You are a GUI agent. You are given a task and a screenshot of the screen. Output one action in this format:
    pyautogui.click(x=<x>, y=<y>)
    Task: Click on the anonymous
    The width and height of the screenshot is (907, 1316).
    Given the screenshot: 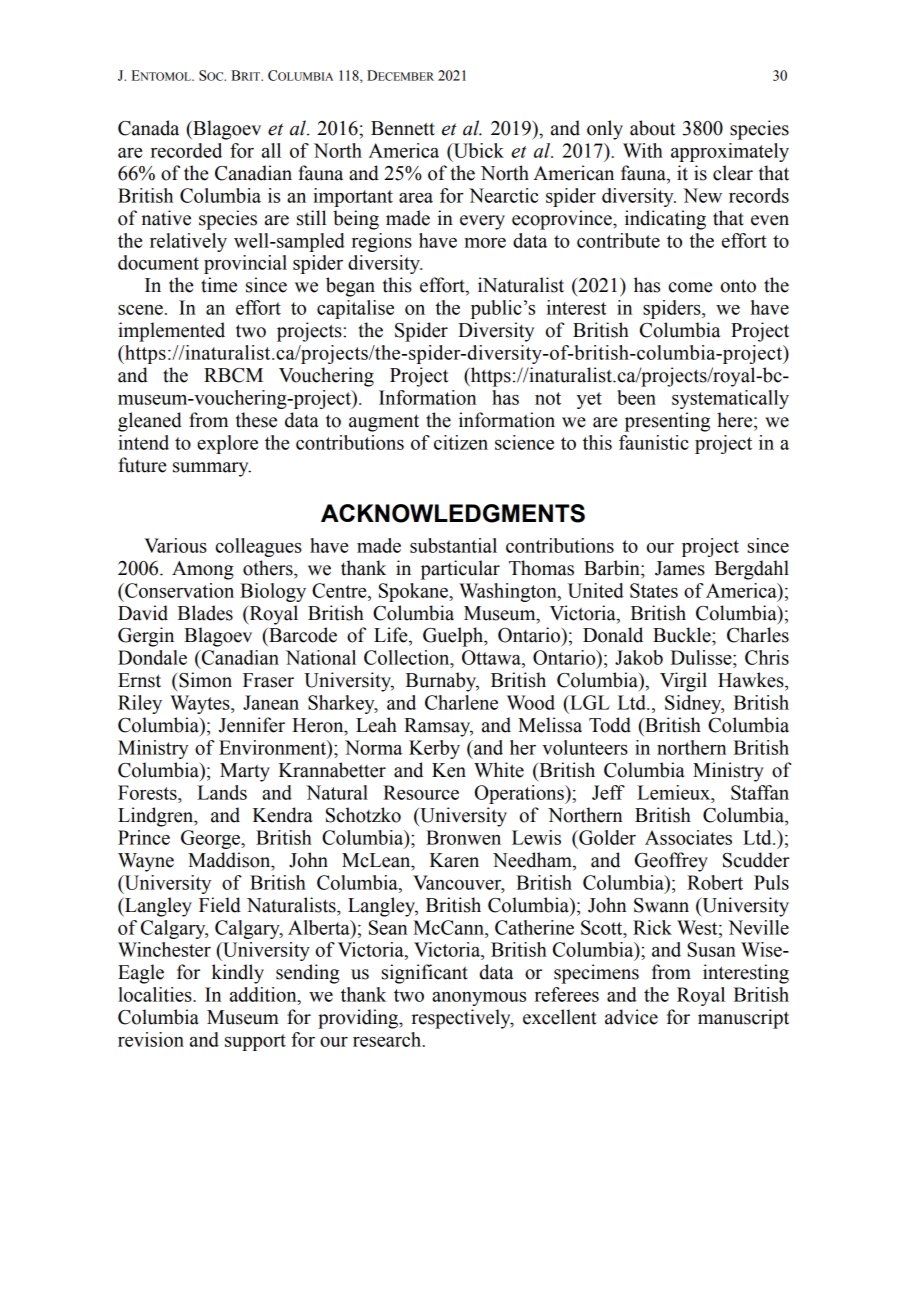 What is the action you would take?
    pyautogui.click(x=479, y=999)
